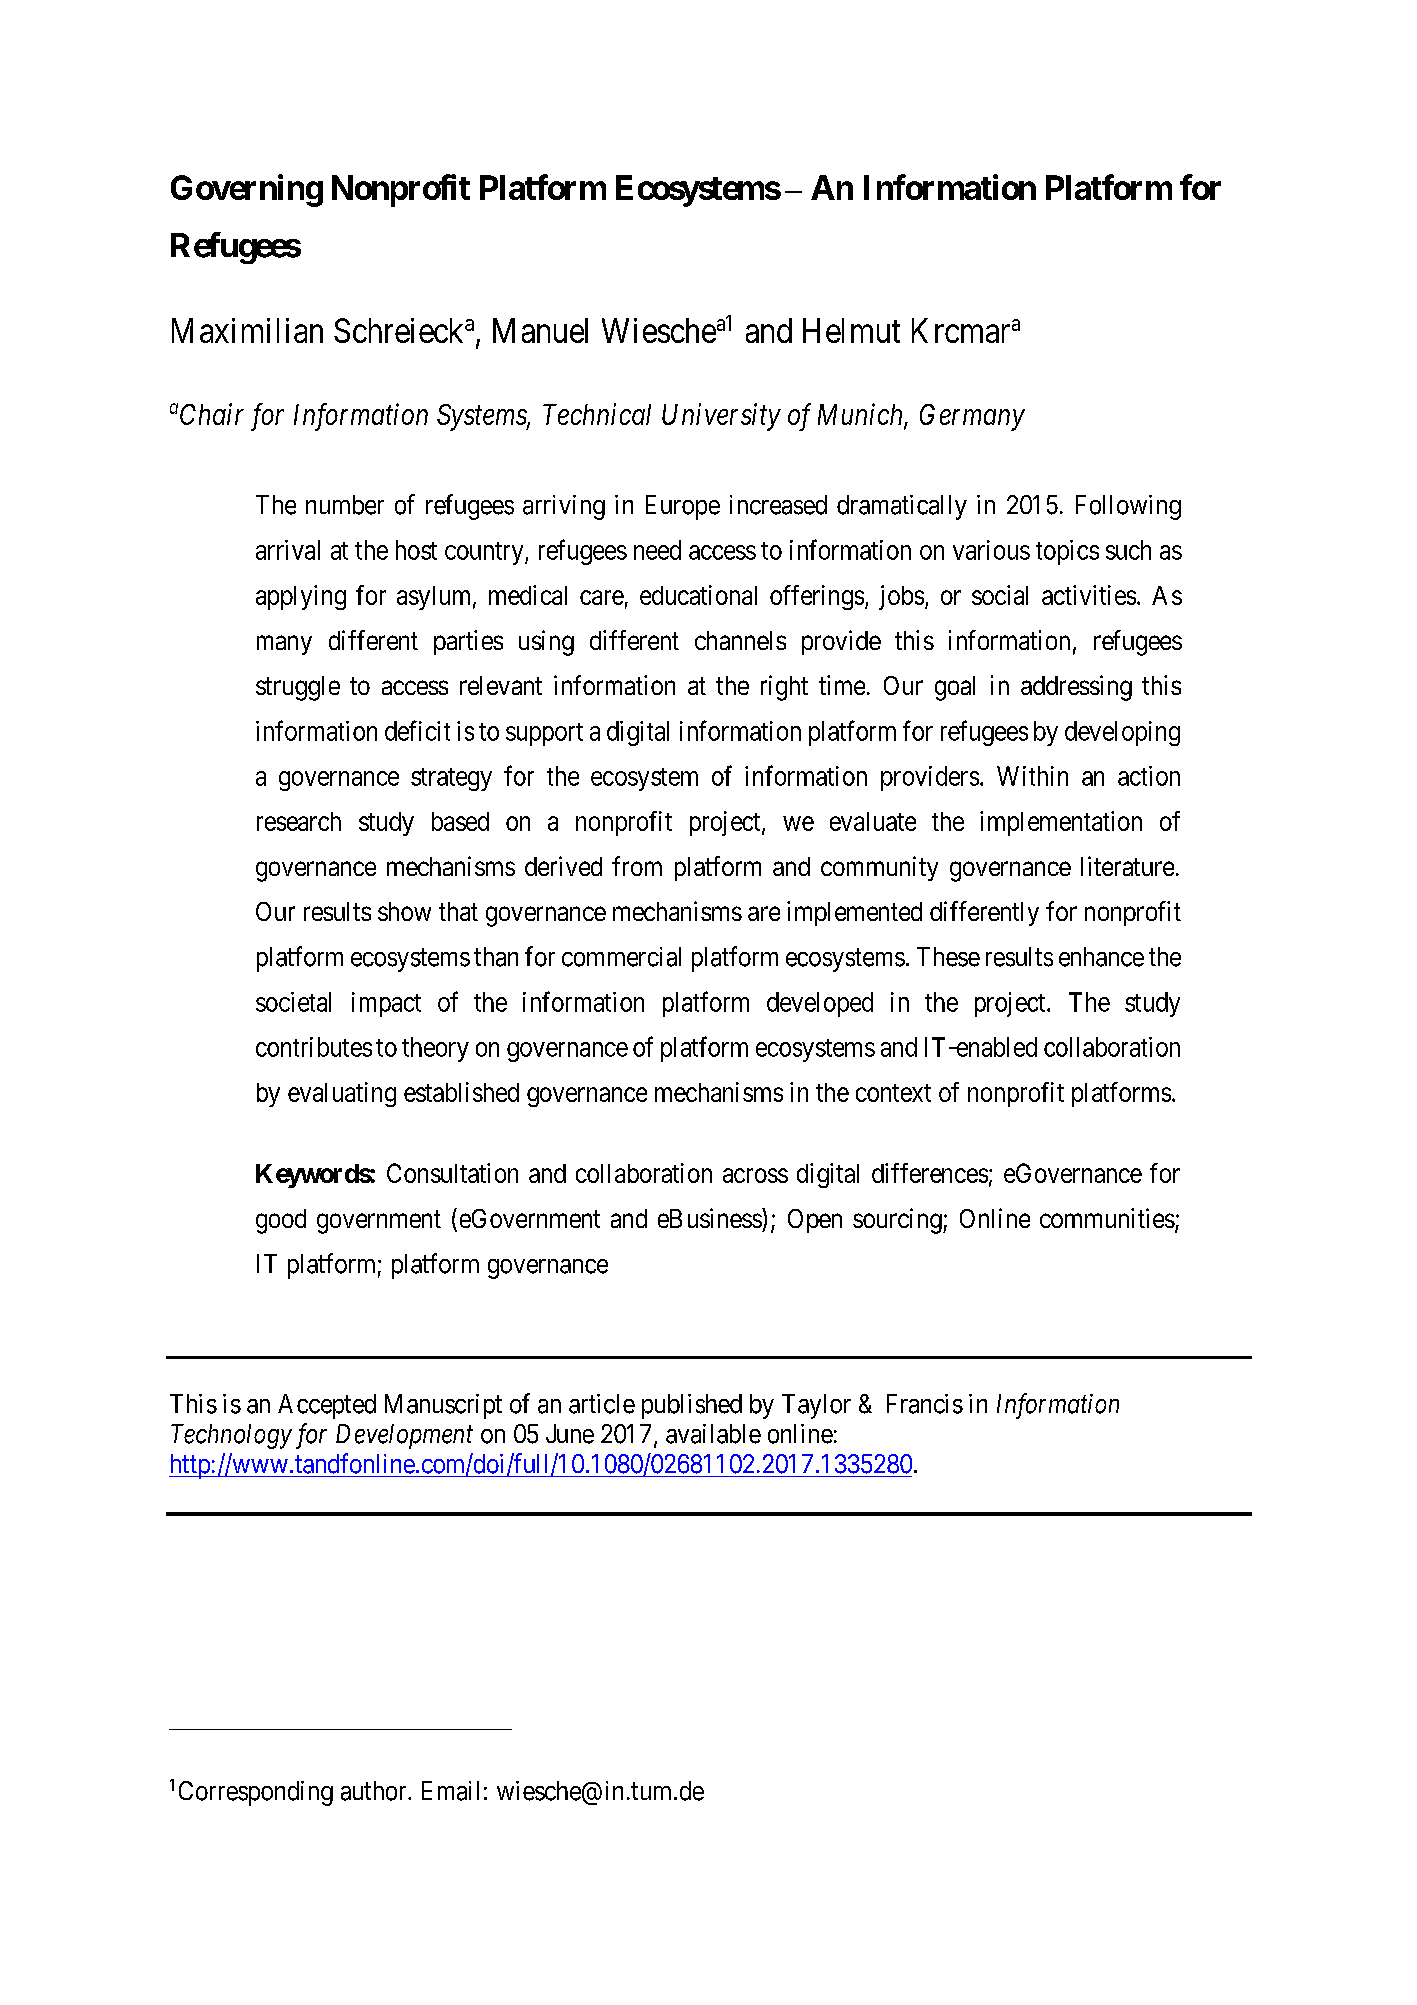 This image has height=2005, width=1417. What do you see at coordinates (247, 330) in the image?
I see `Maximilian` at bounding box center [247, 330].
